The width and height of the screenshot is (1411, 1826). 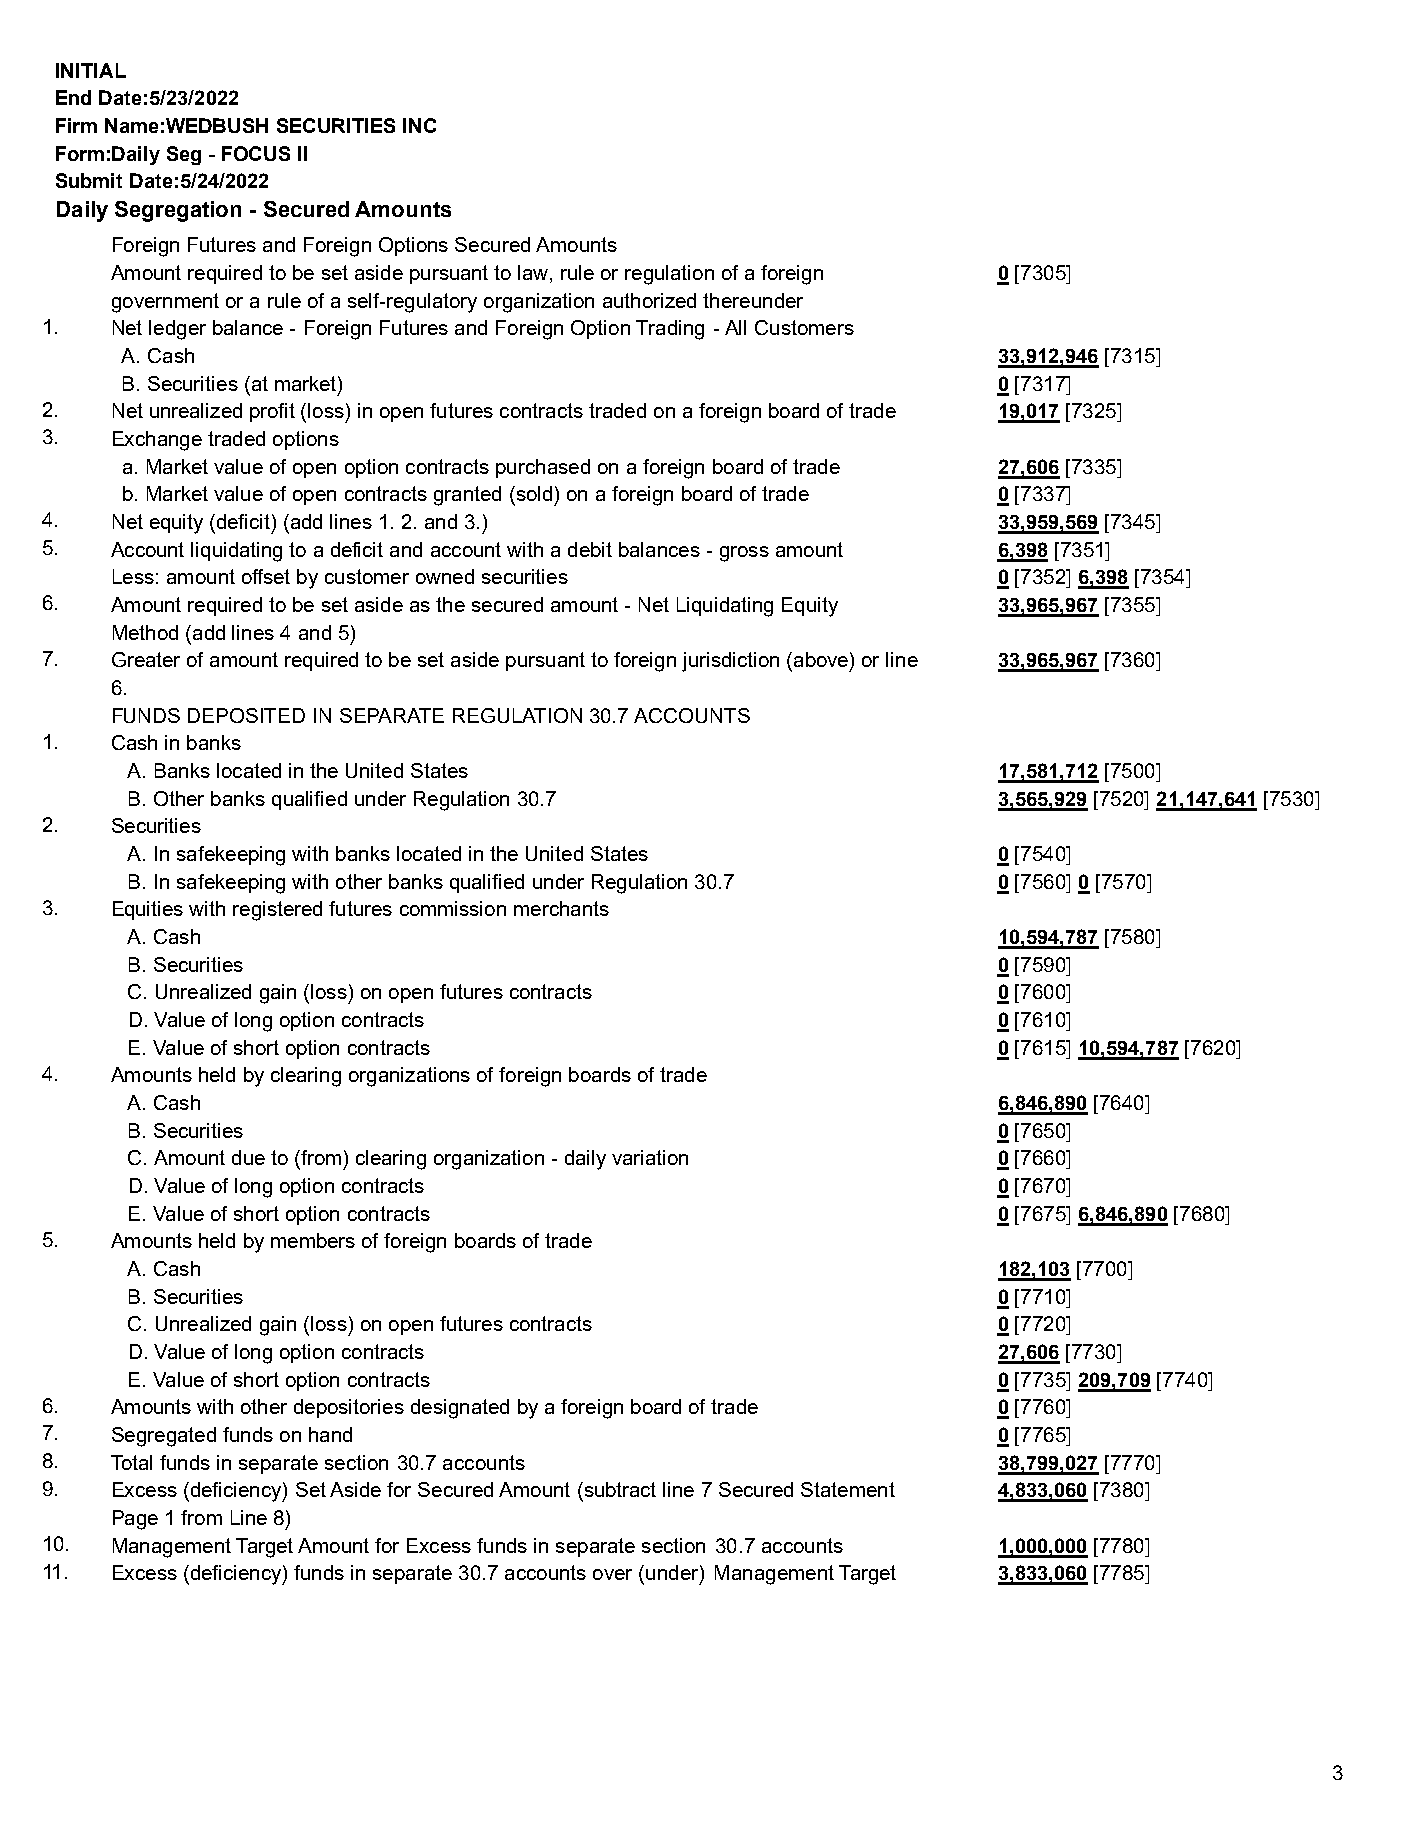 What do you see at coordinates (649, 300) in the screenshot?
I see `authorized` at bounding box center [649, 300].
